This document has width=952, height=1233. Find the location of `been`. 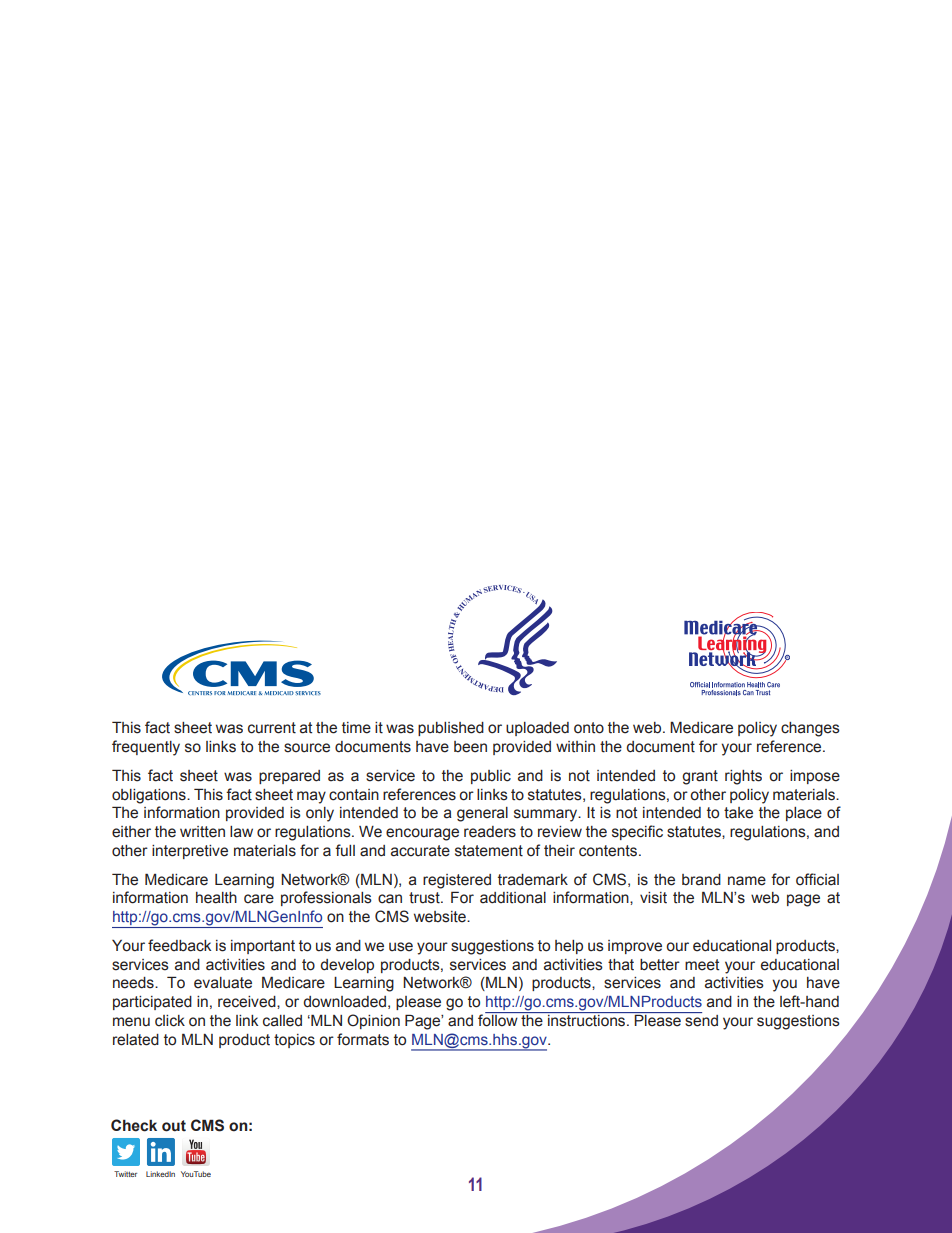

been is located at coordinates (470, 747).
